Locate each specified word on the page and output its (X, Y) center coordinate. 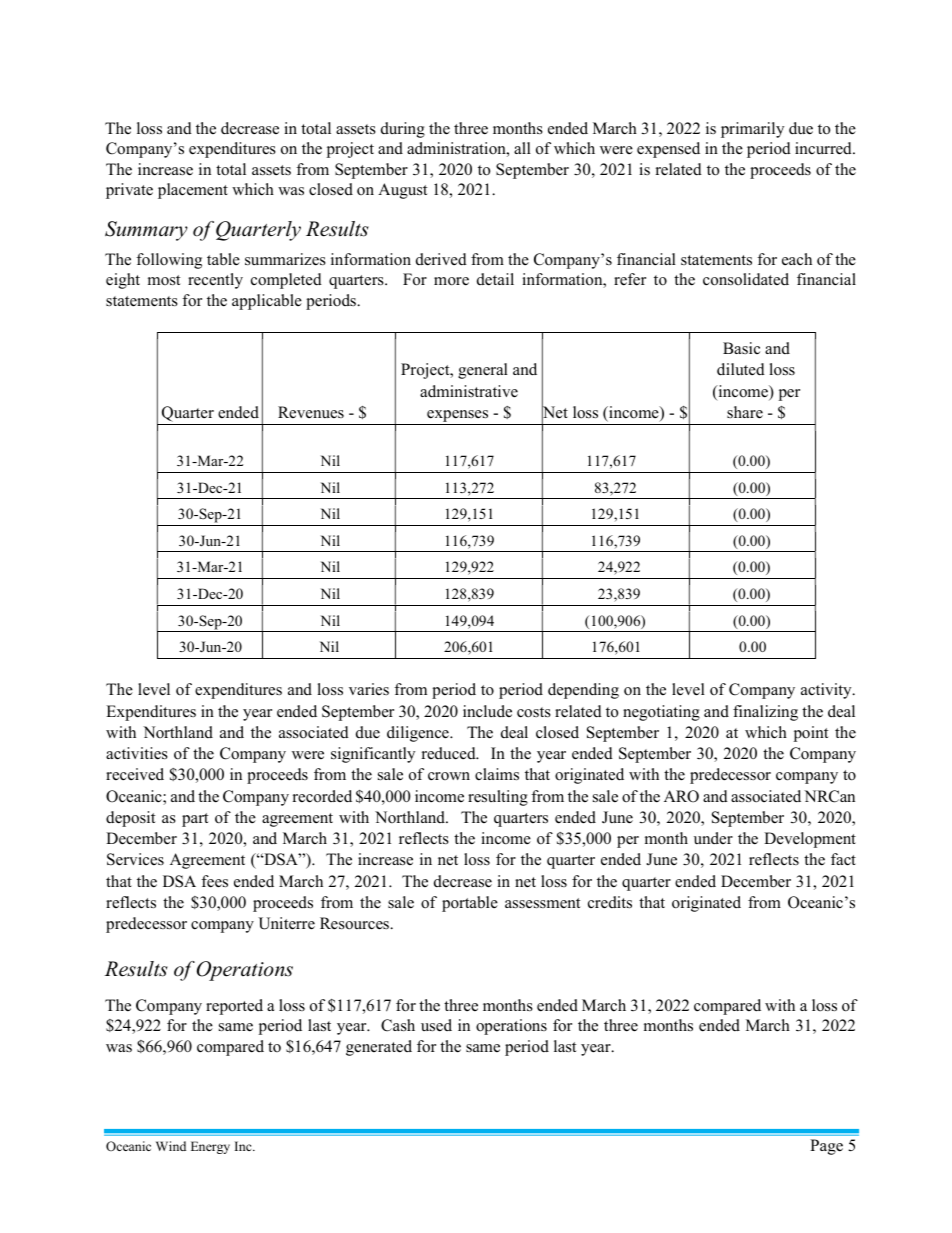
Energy (210, 1147)
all (522, 148)
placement (193, 191)
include (487, 711)
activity (827, 691)
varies (369, 689)
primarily (752, 130)
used (436, 1025)
